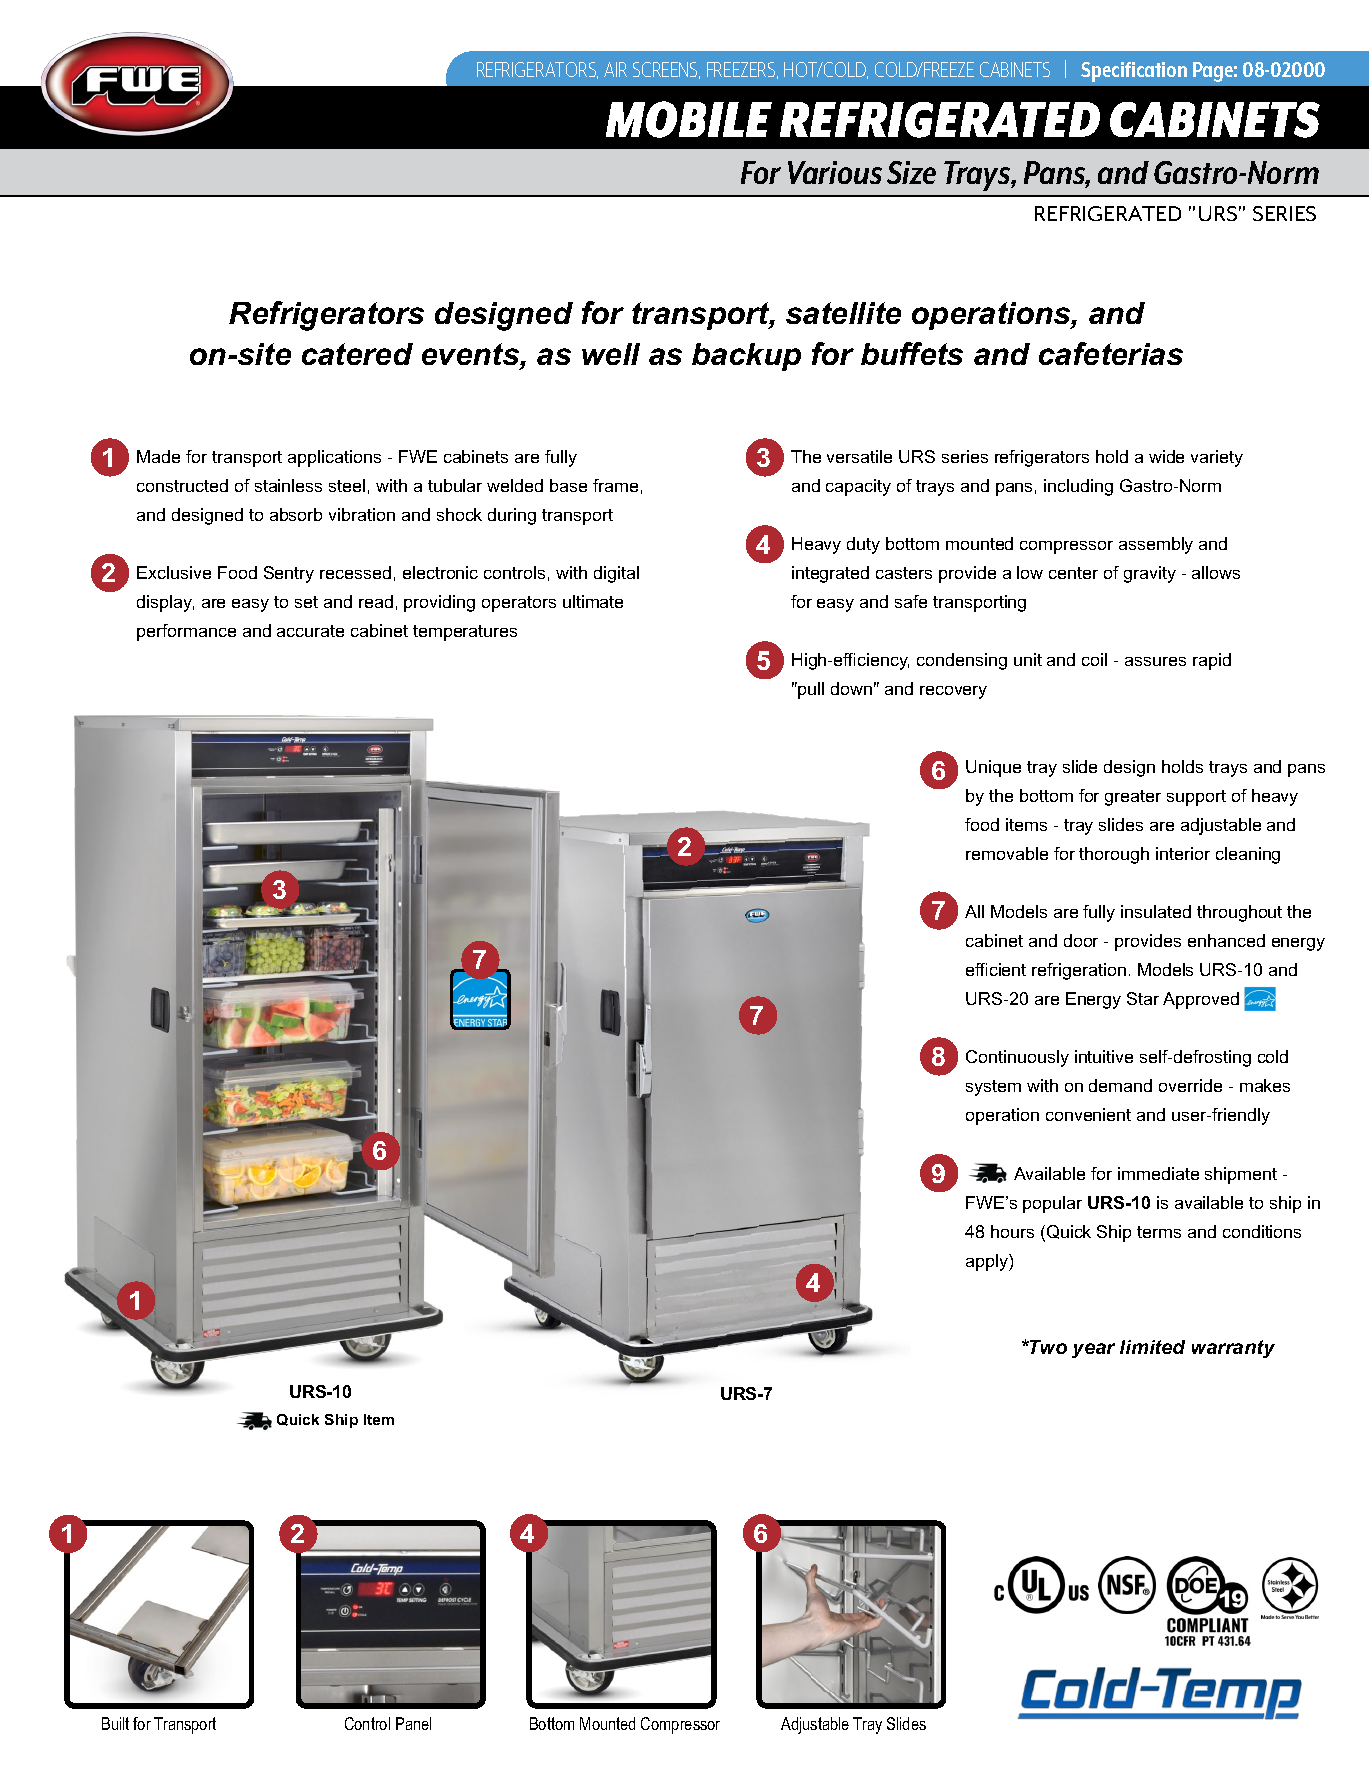  Describe the element at coordinates (413, 1723) in the screenshot. I see `Panel` at that location.
